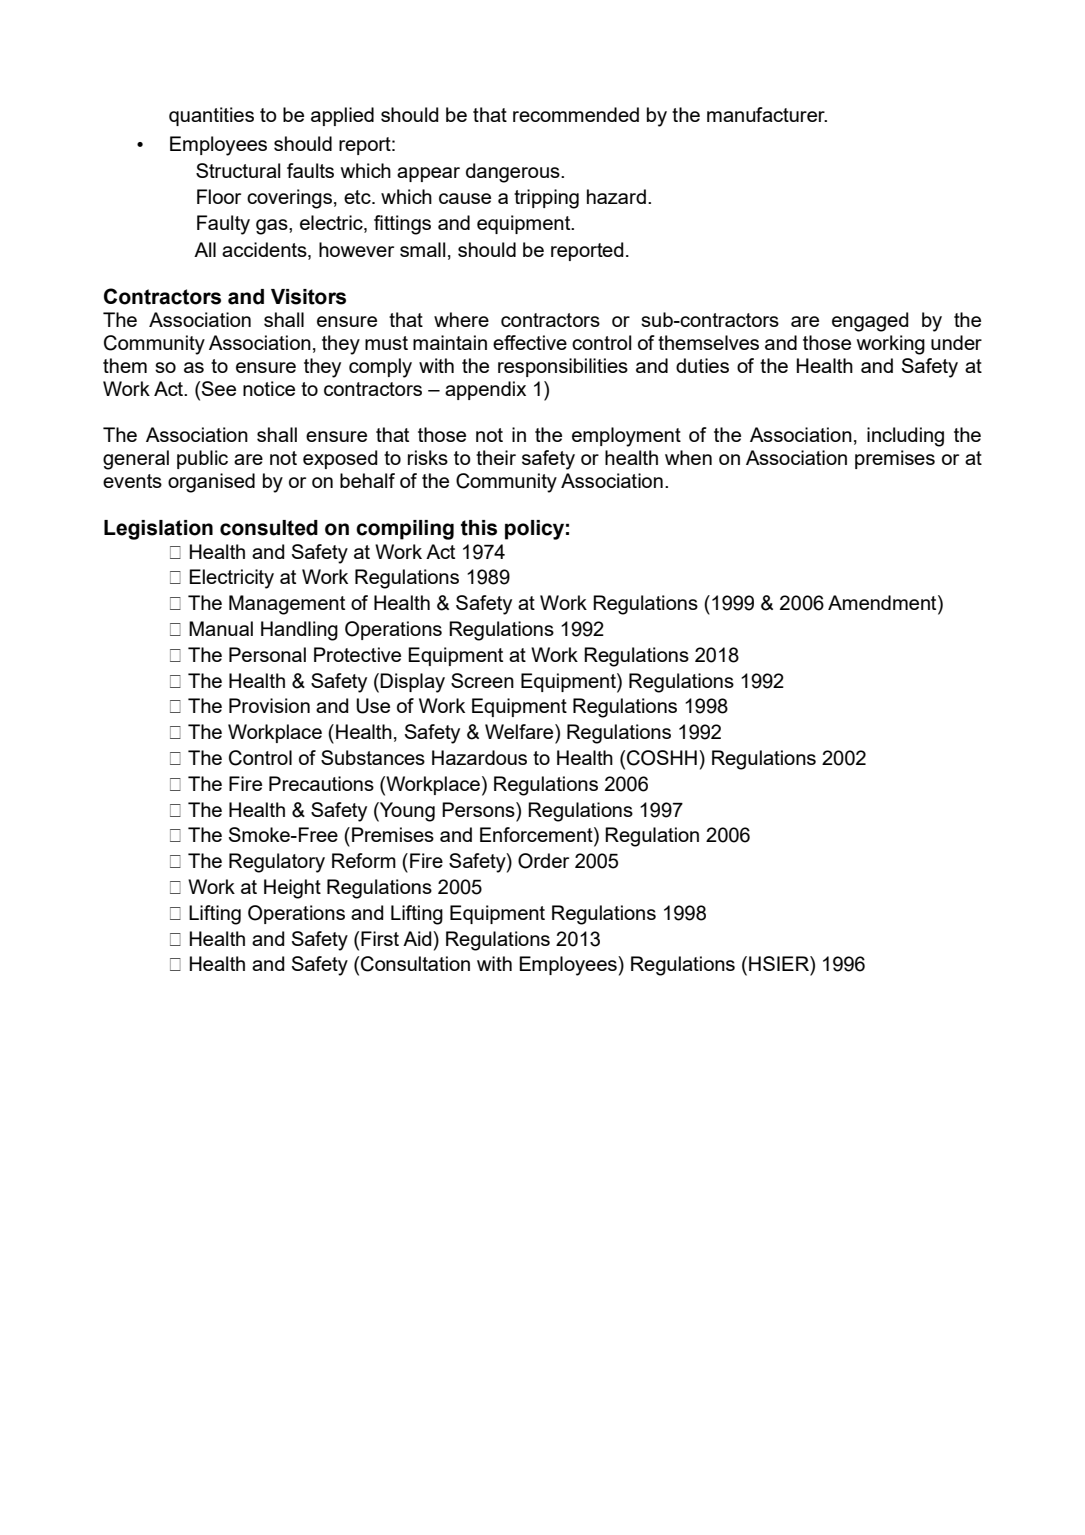  Describe the element at coordinates (219, 388) in the screenshot. I see `See` at that location.
